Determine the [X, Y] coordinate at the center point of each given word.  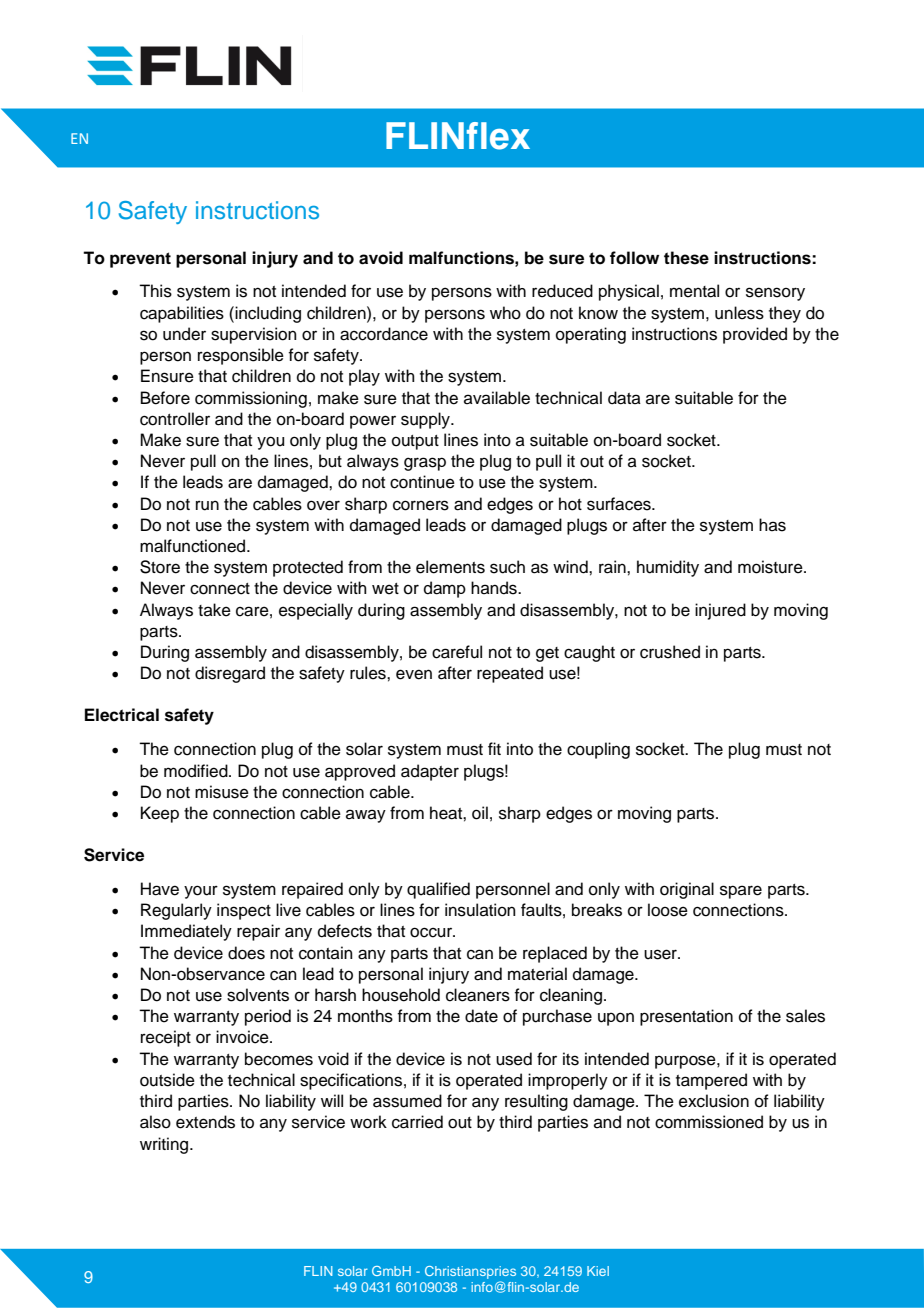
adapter [430, 772]
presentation [686, 1017]
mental [694, 291]
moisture [771, 567]
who [505, 313]
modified [197, 771]
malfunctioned [194, 546]
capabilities [182, 314]
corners [421, 505]
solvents [258, 995]
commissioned [709, 1122]
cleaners [478, 995]
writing [165, 1145]
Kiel [598, 1271]
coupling [598, 750]
